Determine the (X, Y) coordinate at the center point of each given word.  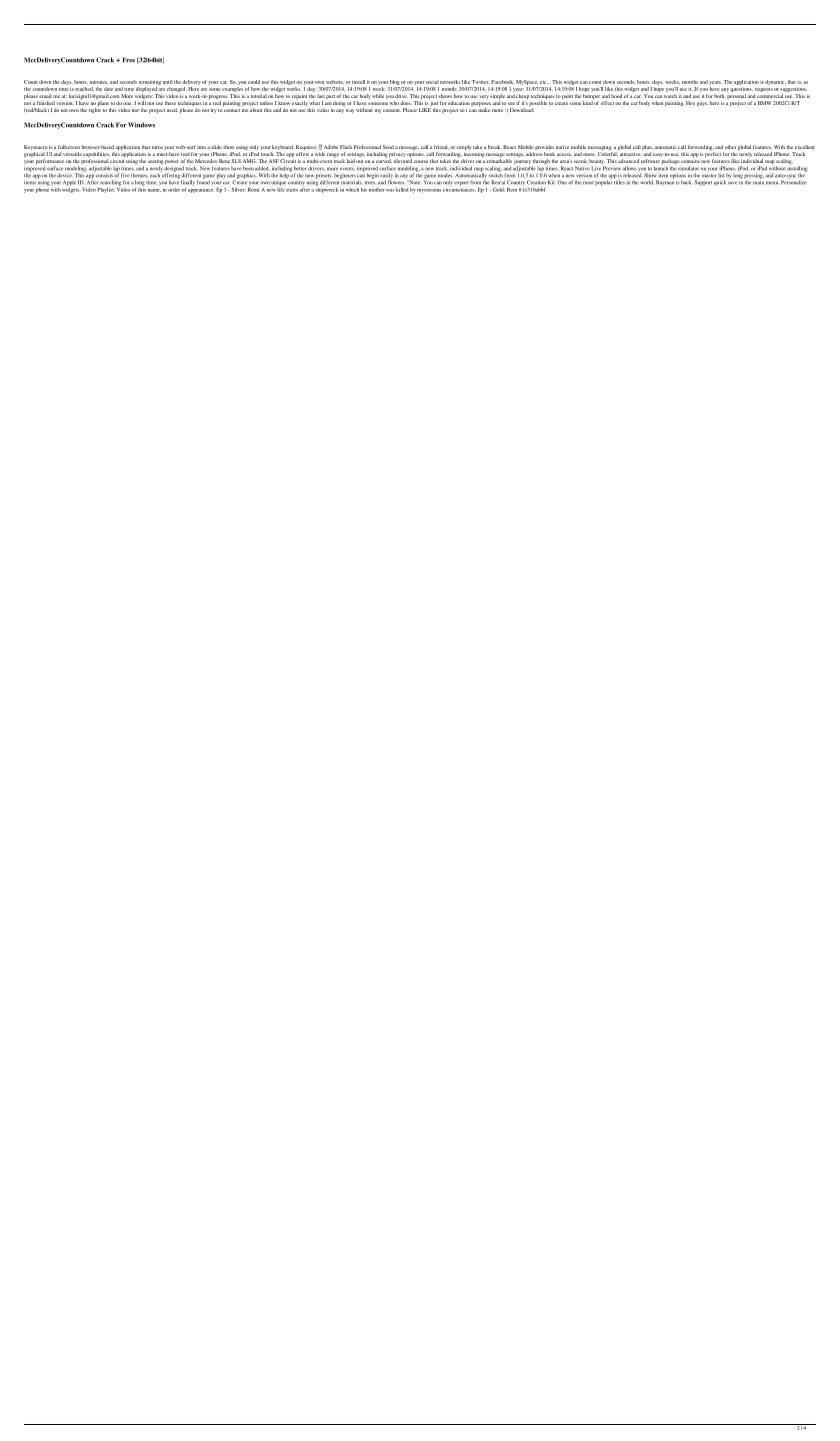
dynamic (775, 82)
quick (720, 183)
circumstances (459, 188)
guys (702, 104)
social (432, 82)
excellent (805, 147)
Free (129, 60)
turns (157, 147)
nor (135, 110)
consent (392, 110)
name (154, 190)
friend (441, 147)
